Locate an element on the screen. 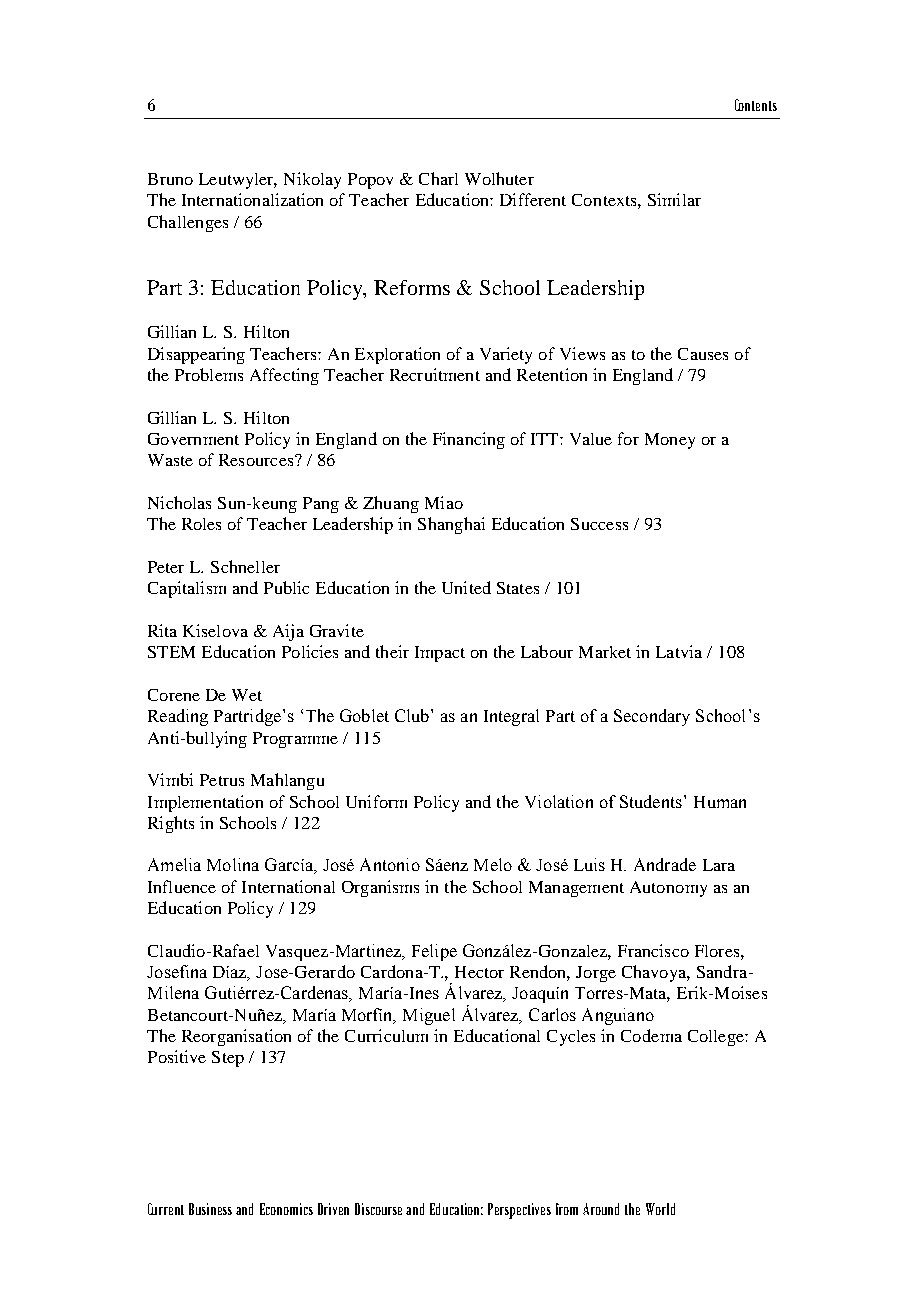 This screenshot has height=1314, width=924. Similar is located at coordinates (674, 199).
